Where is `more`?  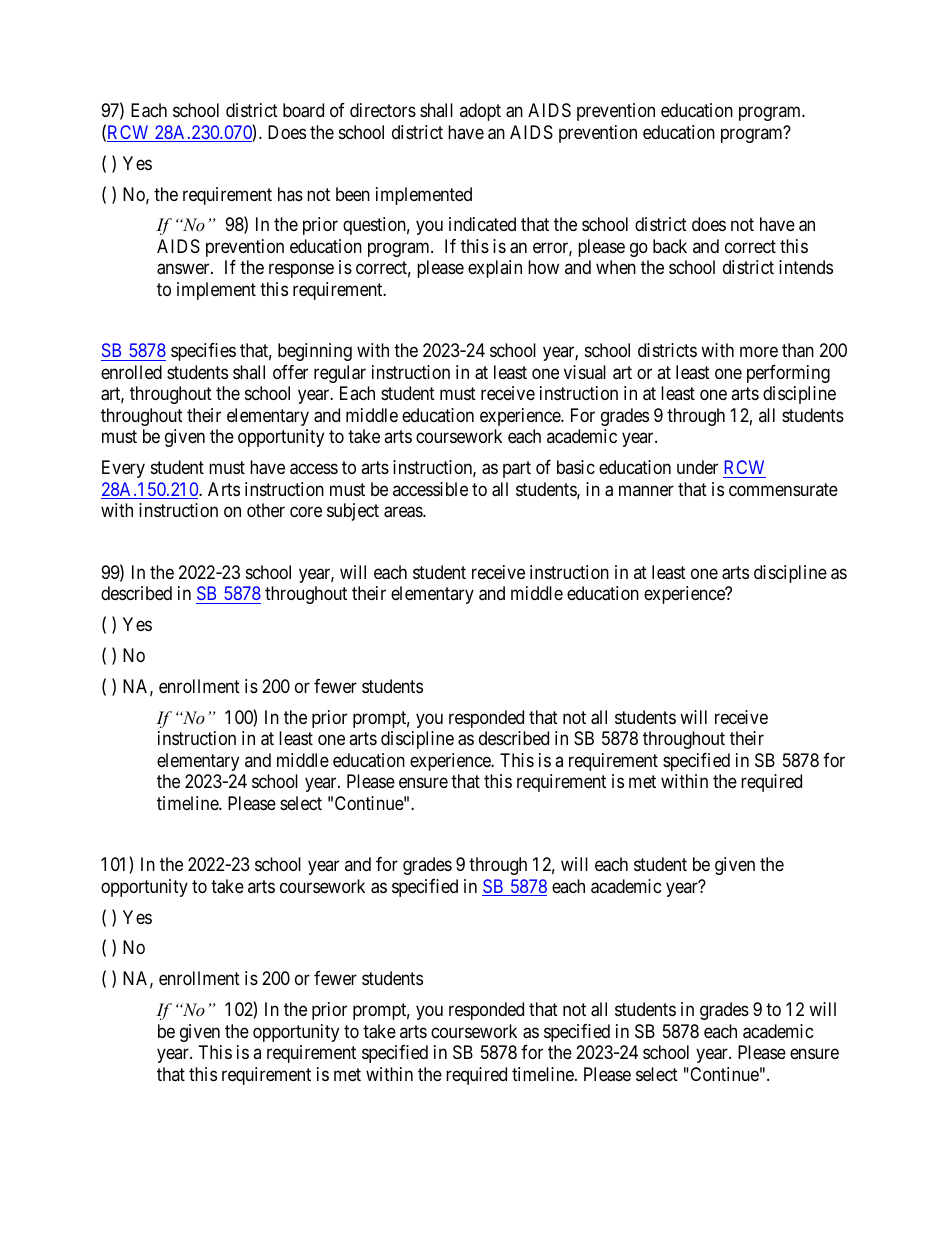
more is located at coordinates (759, 352).
